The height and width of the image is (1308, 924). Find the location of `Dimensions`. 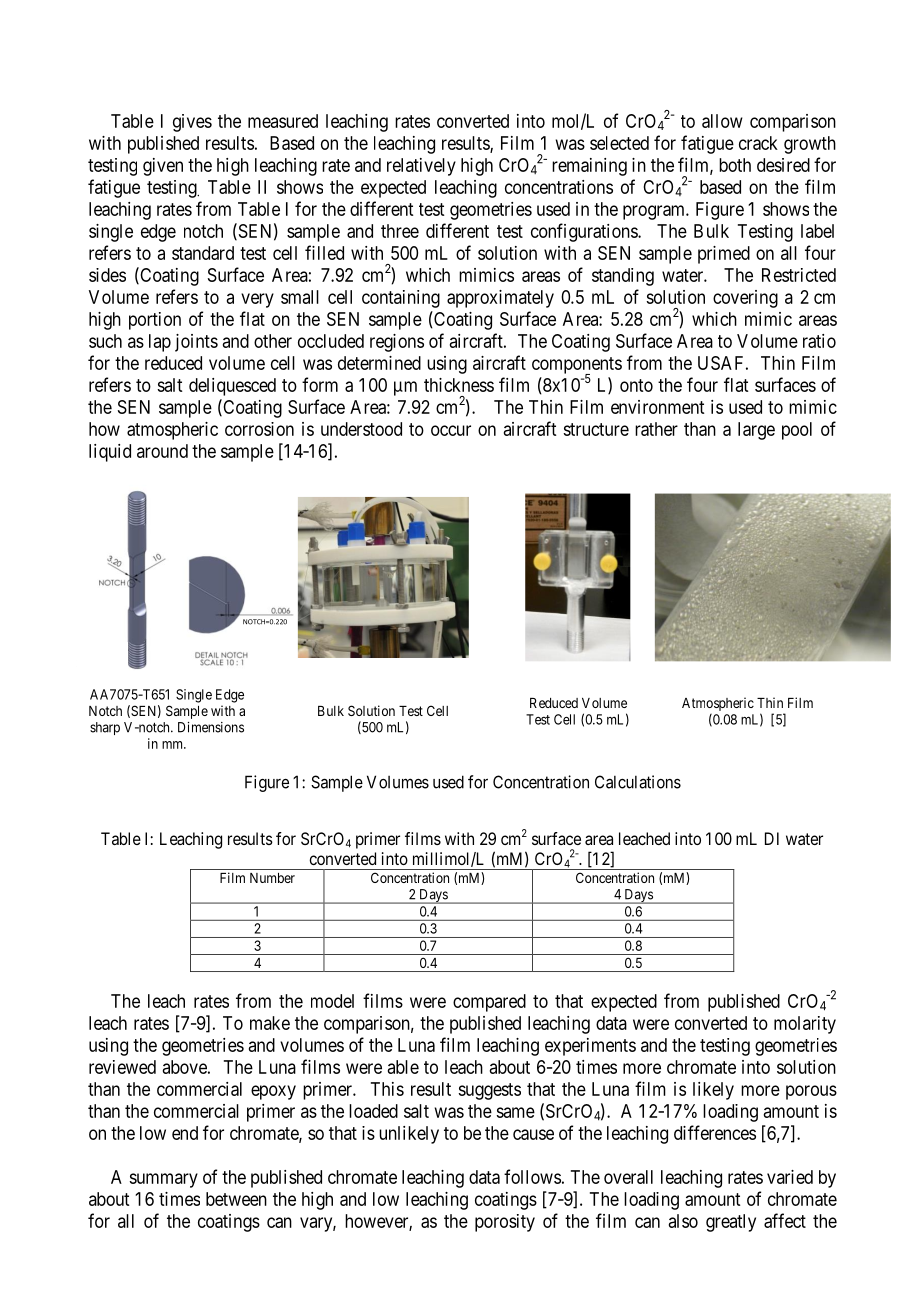

Dimensions is located at coordinates (211, 727).
